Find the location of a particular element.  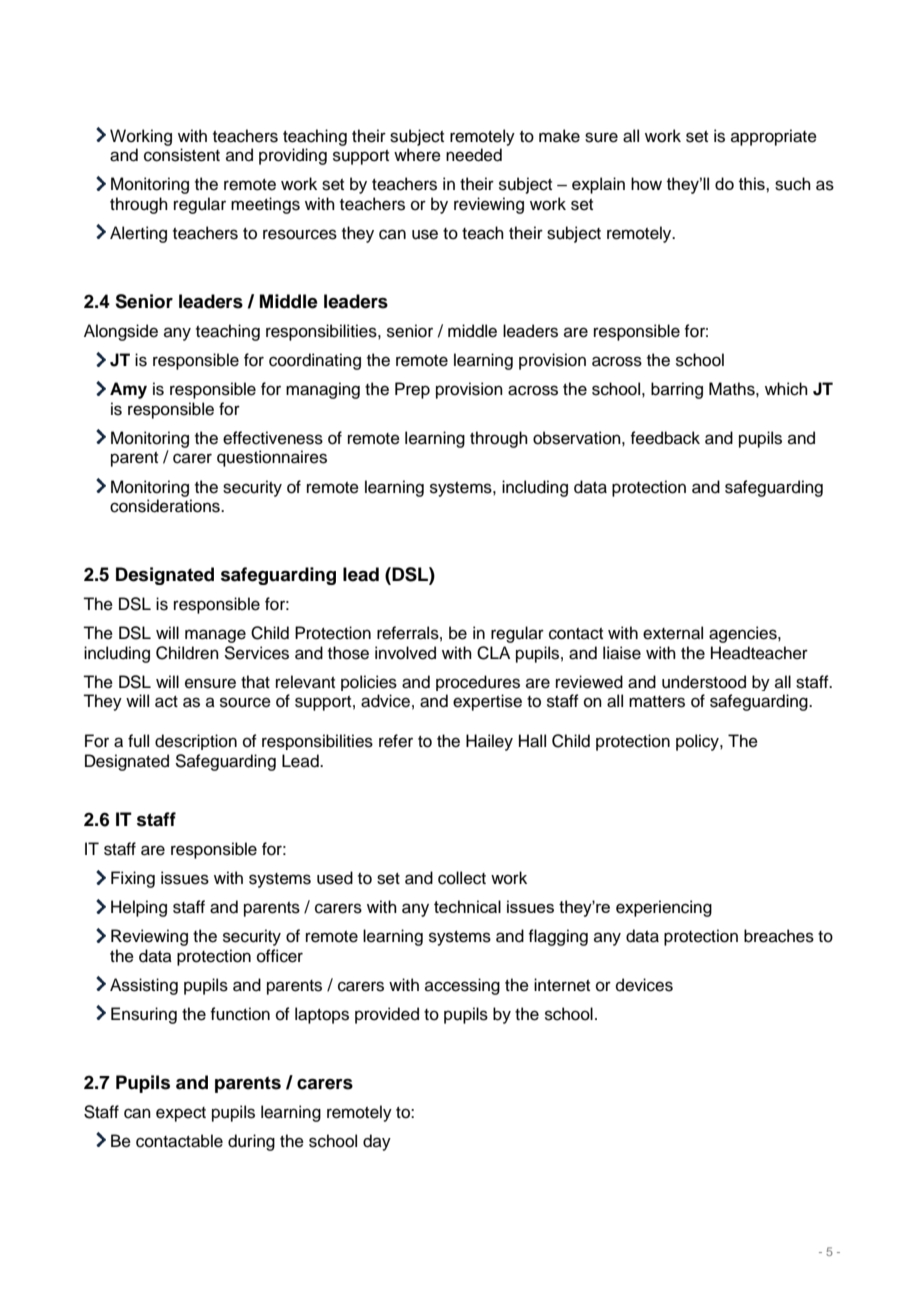

this is located at coordinates (753, 183).
